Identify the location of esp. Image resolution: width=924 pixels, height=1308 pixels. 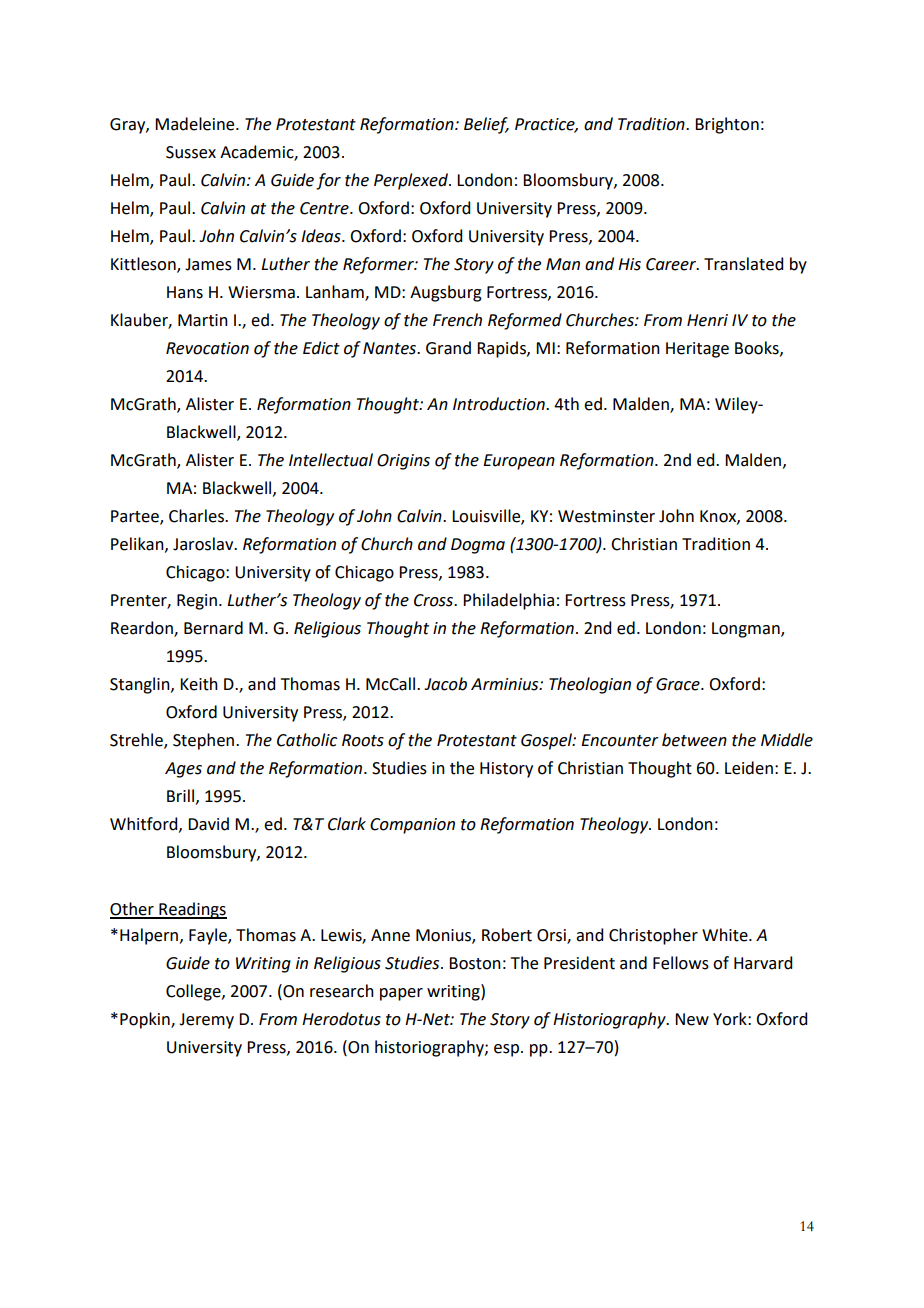
(506, 1050).
